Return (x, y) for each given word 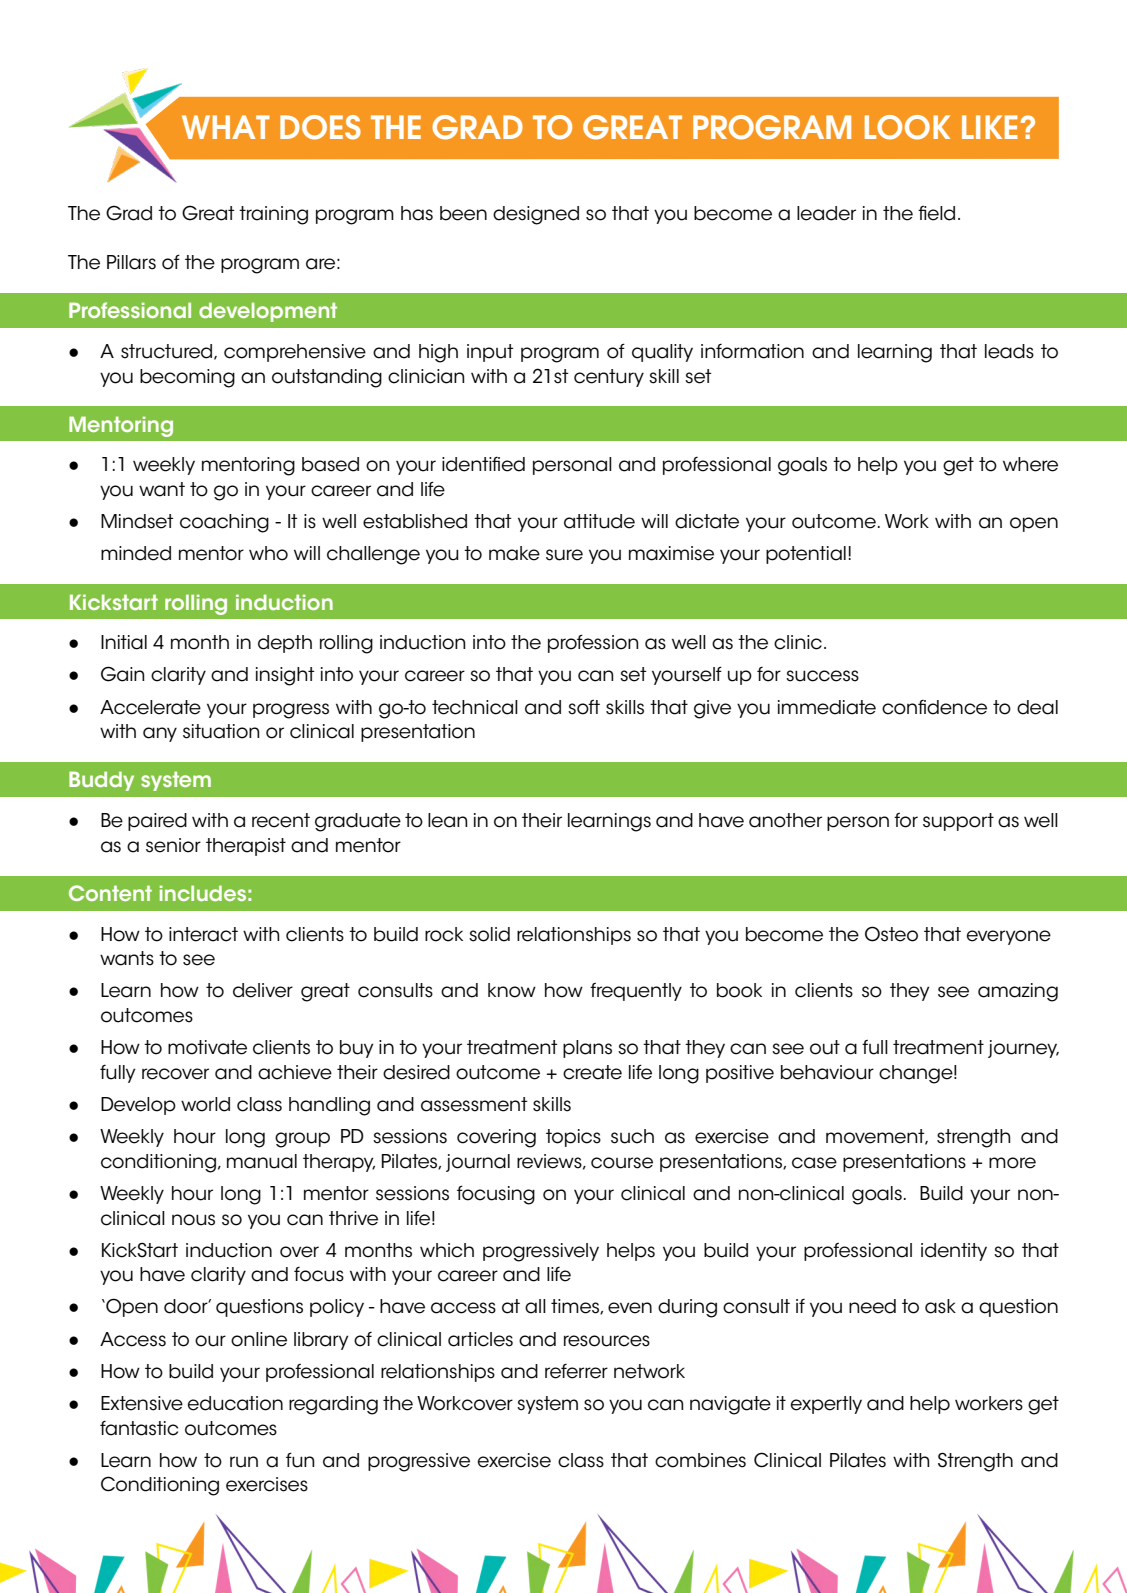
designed (536, 215)
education (235, 1403)
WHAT (226, 127)
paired (157, 822)
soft (584, 707)
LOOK (907, 127)
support (958, 822)
